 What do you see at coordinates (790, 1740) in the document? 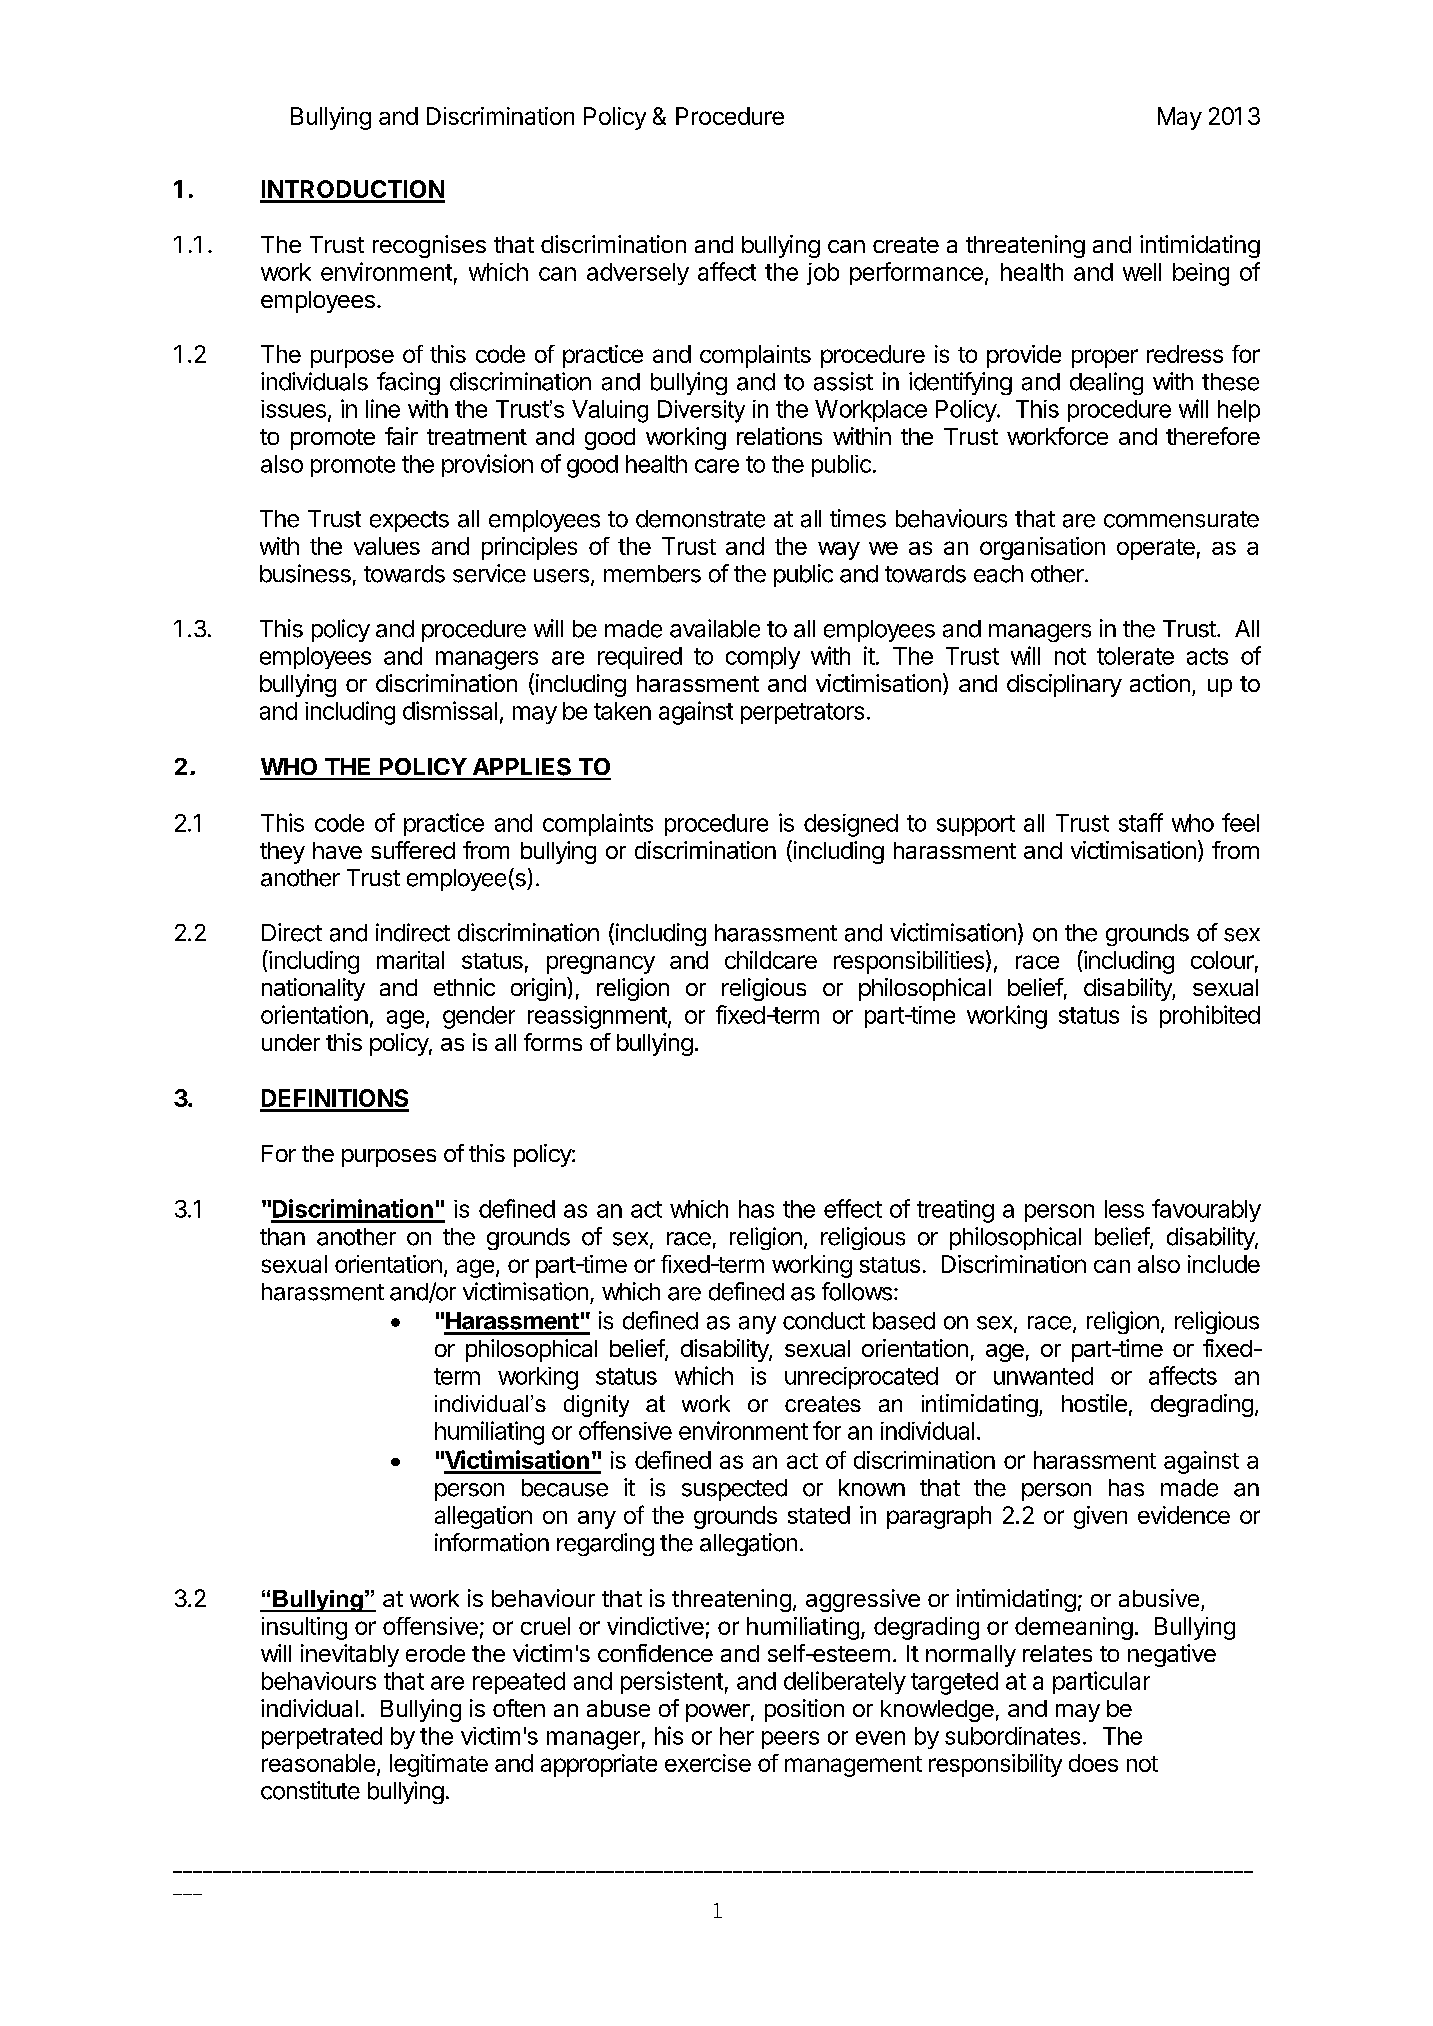
I see `peers` at bounding box center [790, 1740].
